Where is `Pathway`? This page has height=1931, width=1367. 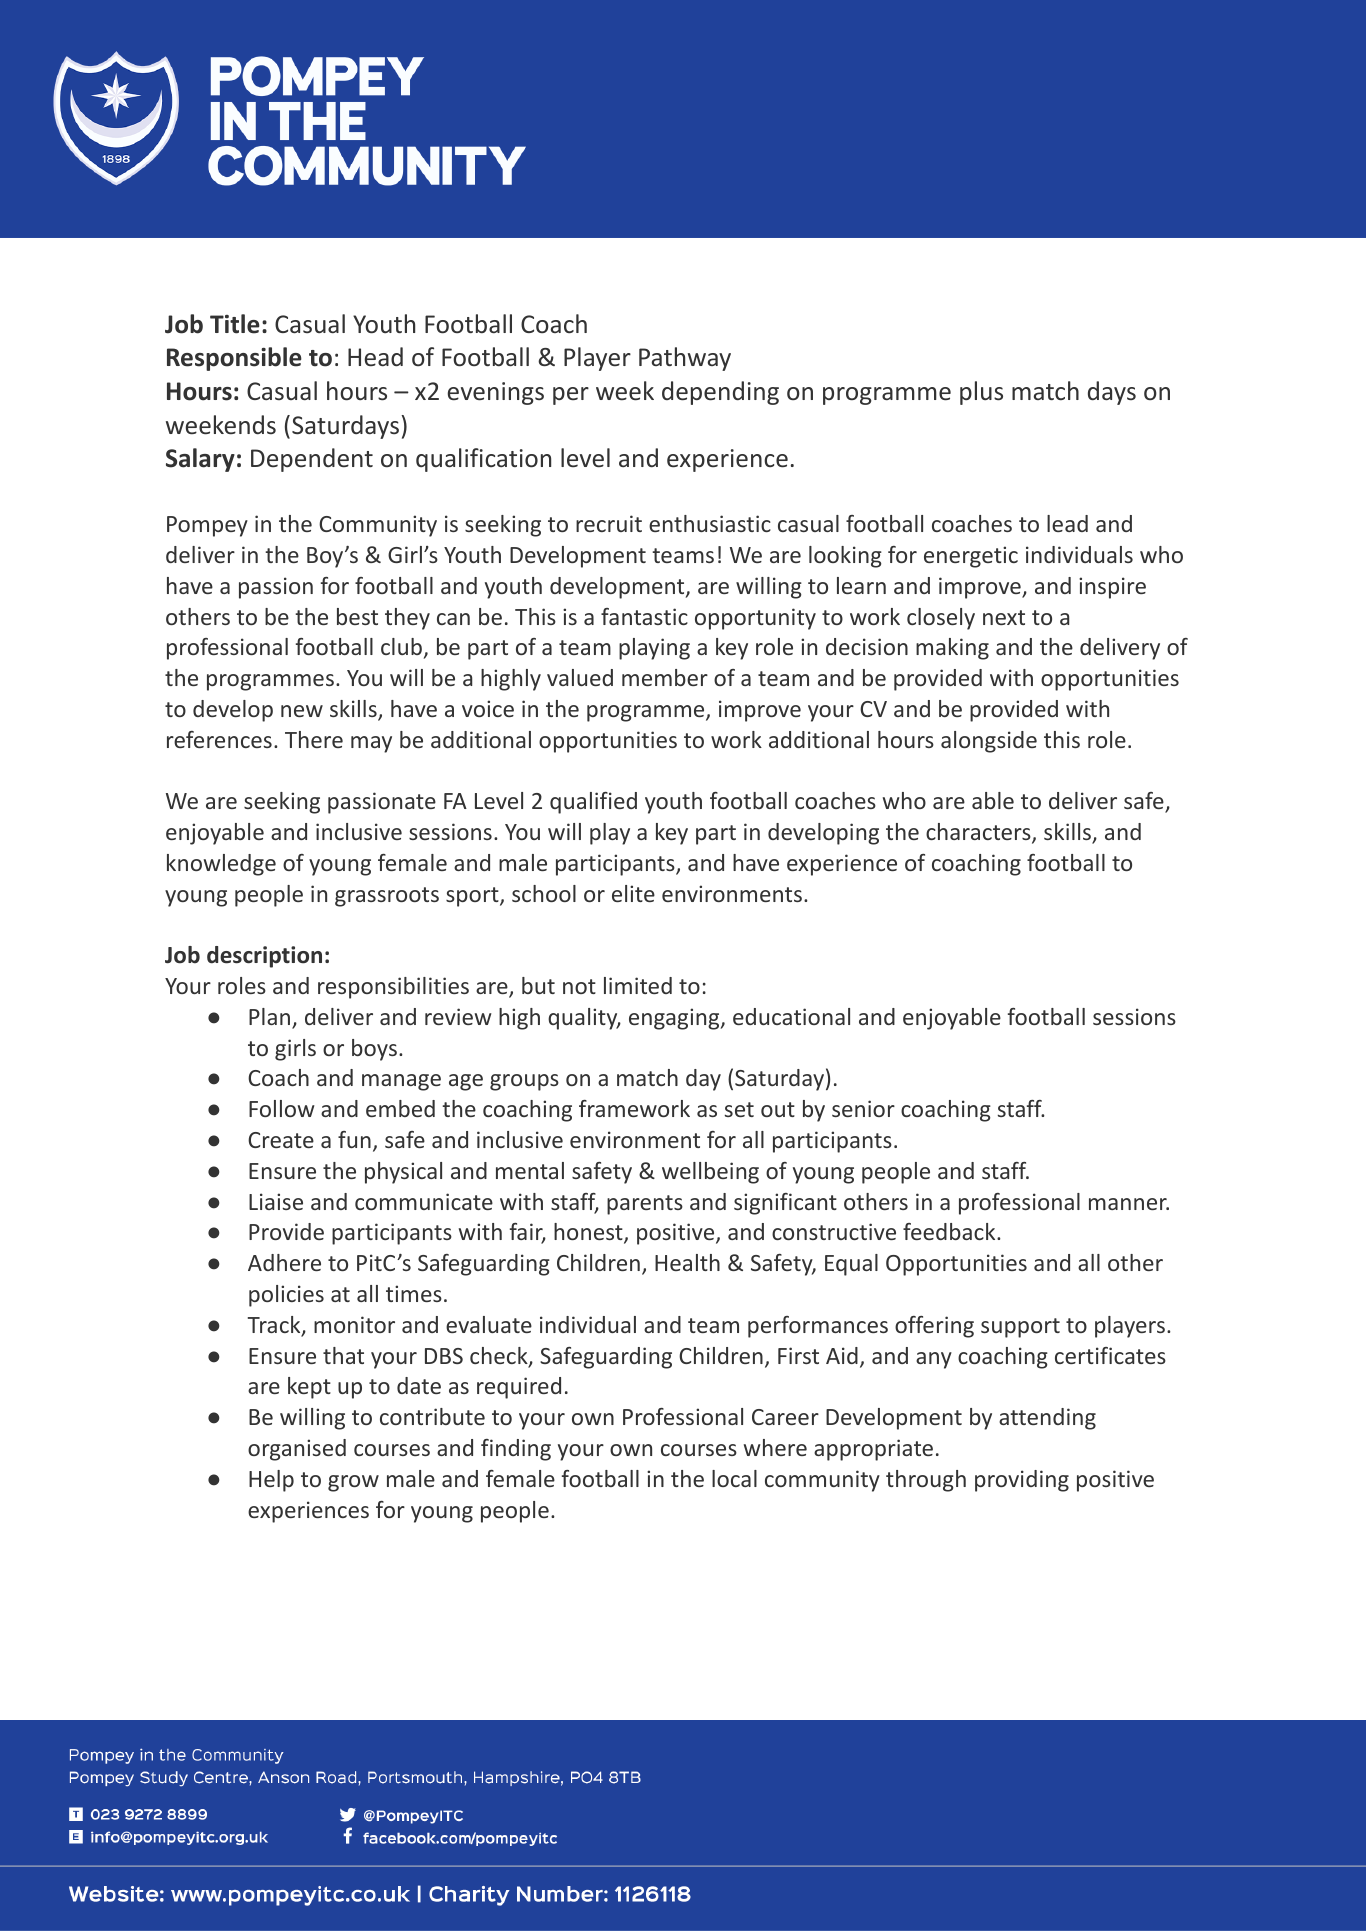
Pathway is located at coordinates (685, 359).
